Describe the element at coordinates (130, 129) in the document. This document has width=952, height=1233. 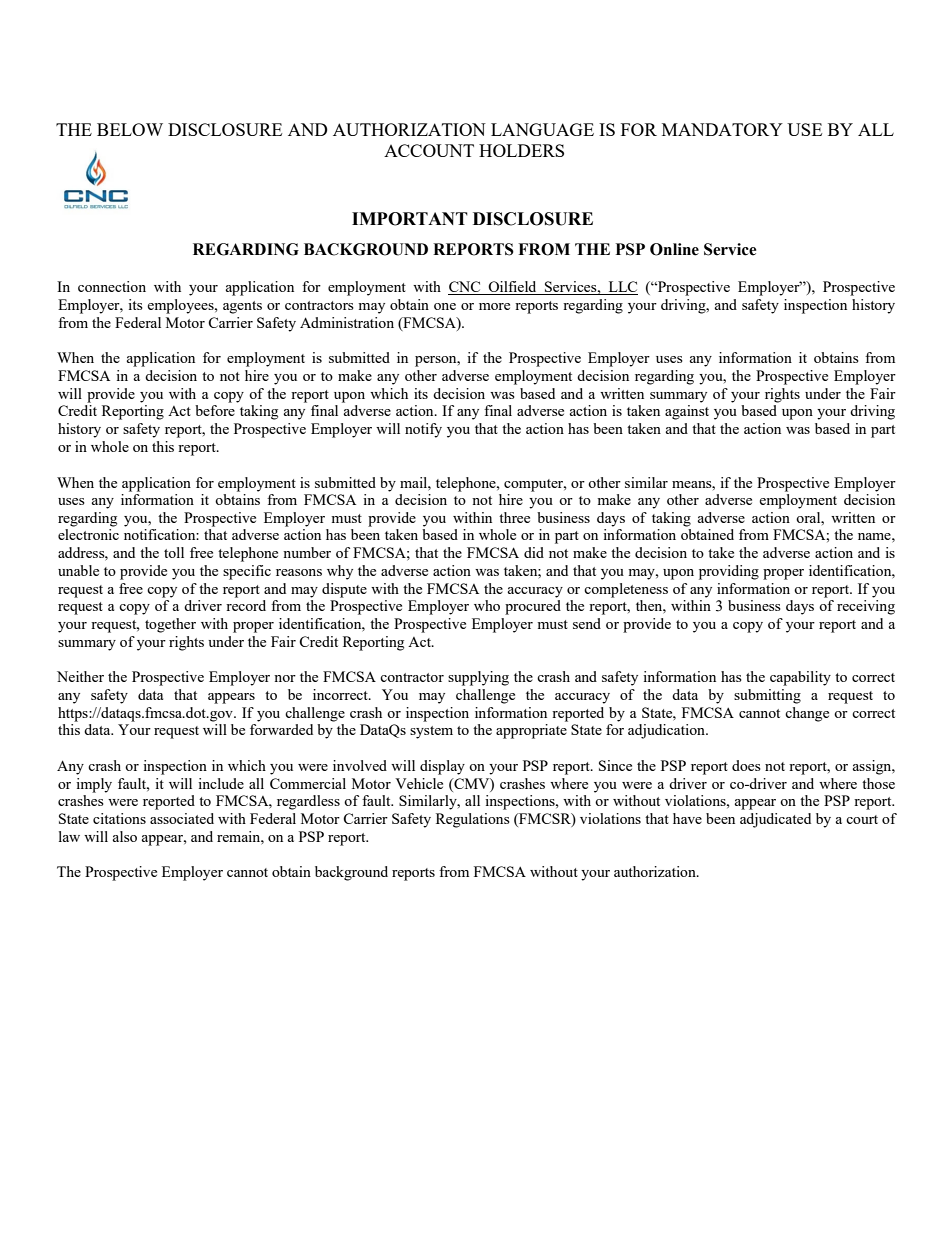
I see `BELOW` at that location.
